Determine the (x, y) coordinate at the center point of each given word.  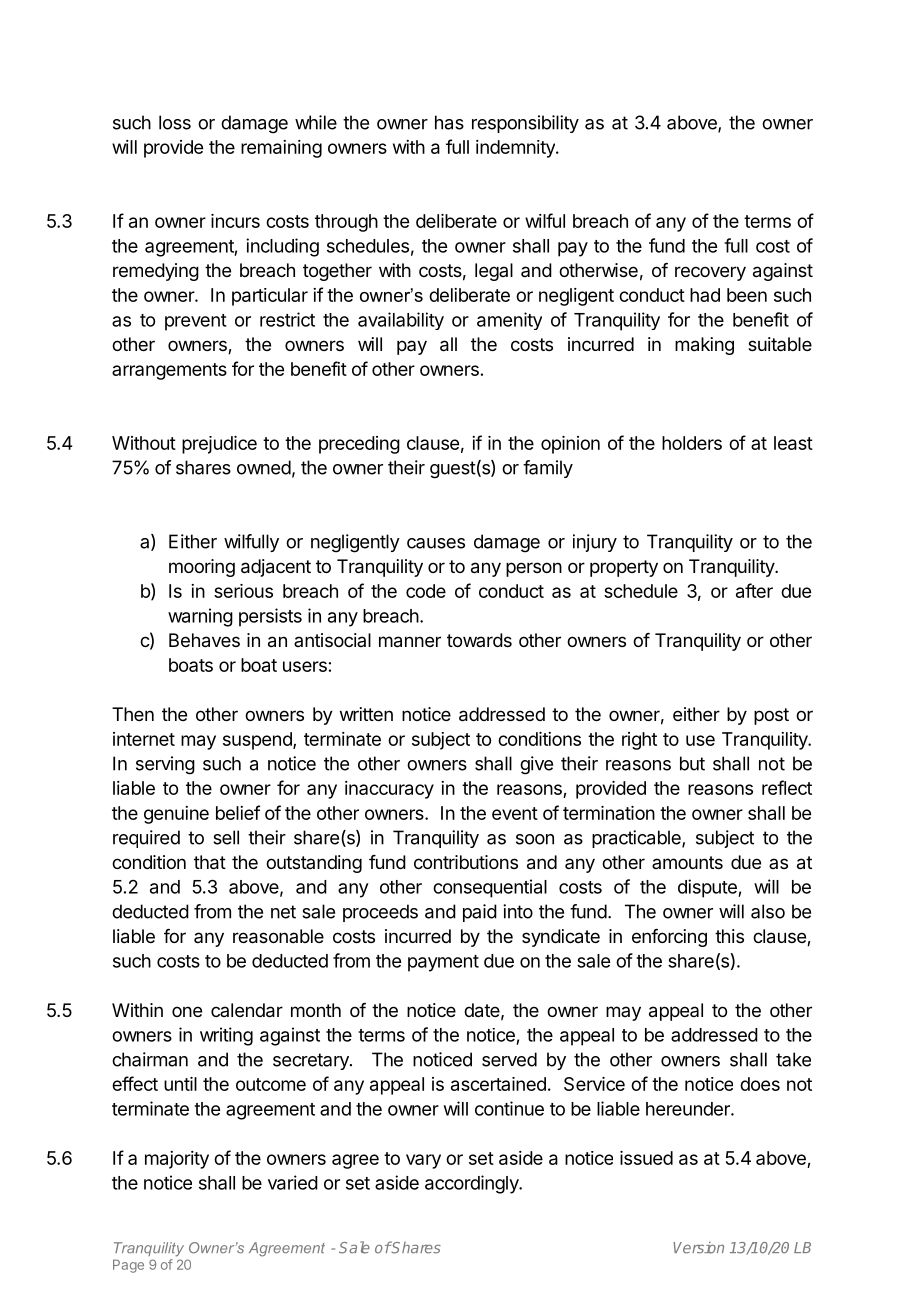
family (548, 469)
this (729, 936)
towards (479, 640)
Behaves (204, 640)
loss (175, 122)
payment (443, 963)
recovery (710, 273)
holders (692, 443)
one (187, 1011)
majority (177, 1160)
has (449, 122)
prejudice (219, 445)
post (771, 716)
